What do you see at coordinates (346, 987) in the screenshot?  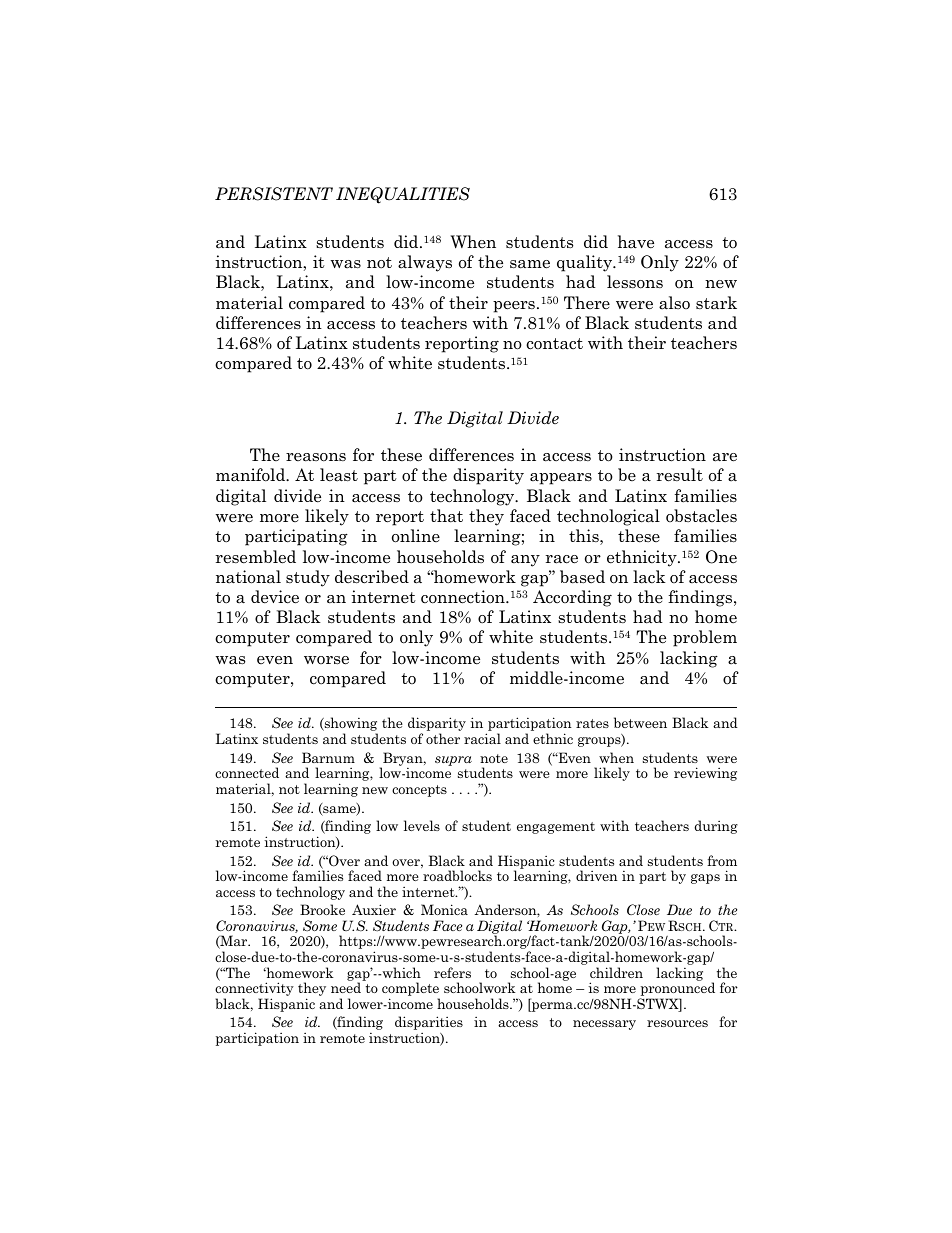 I see `need` at bounding box center [346, 987].
